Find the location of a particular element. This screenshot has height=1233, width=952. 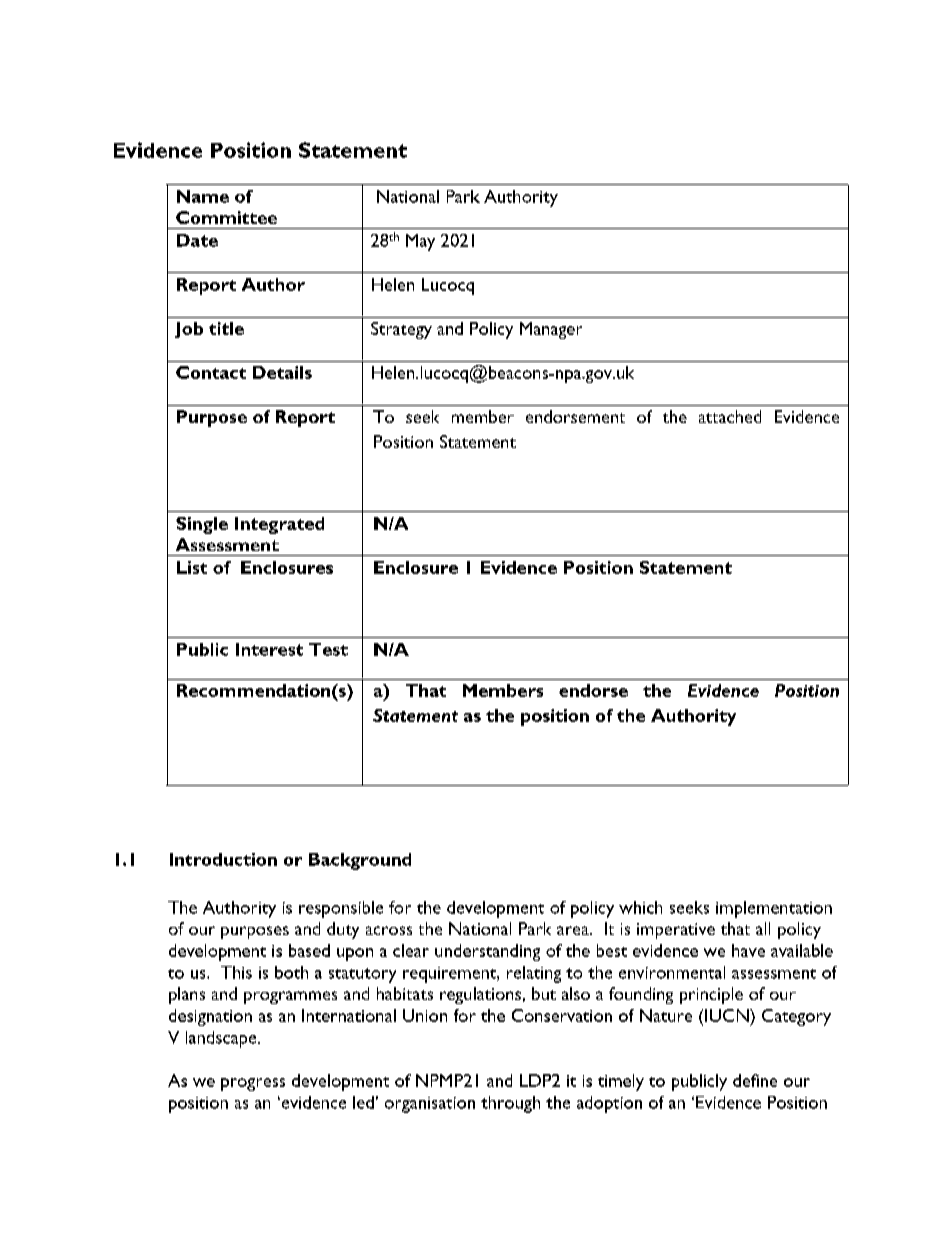

Test is located at coordinates (328, 649).
